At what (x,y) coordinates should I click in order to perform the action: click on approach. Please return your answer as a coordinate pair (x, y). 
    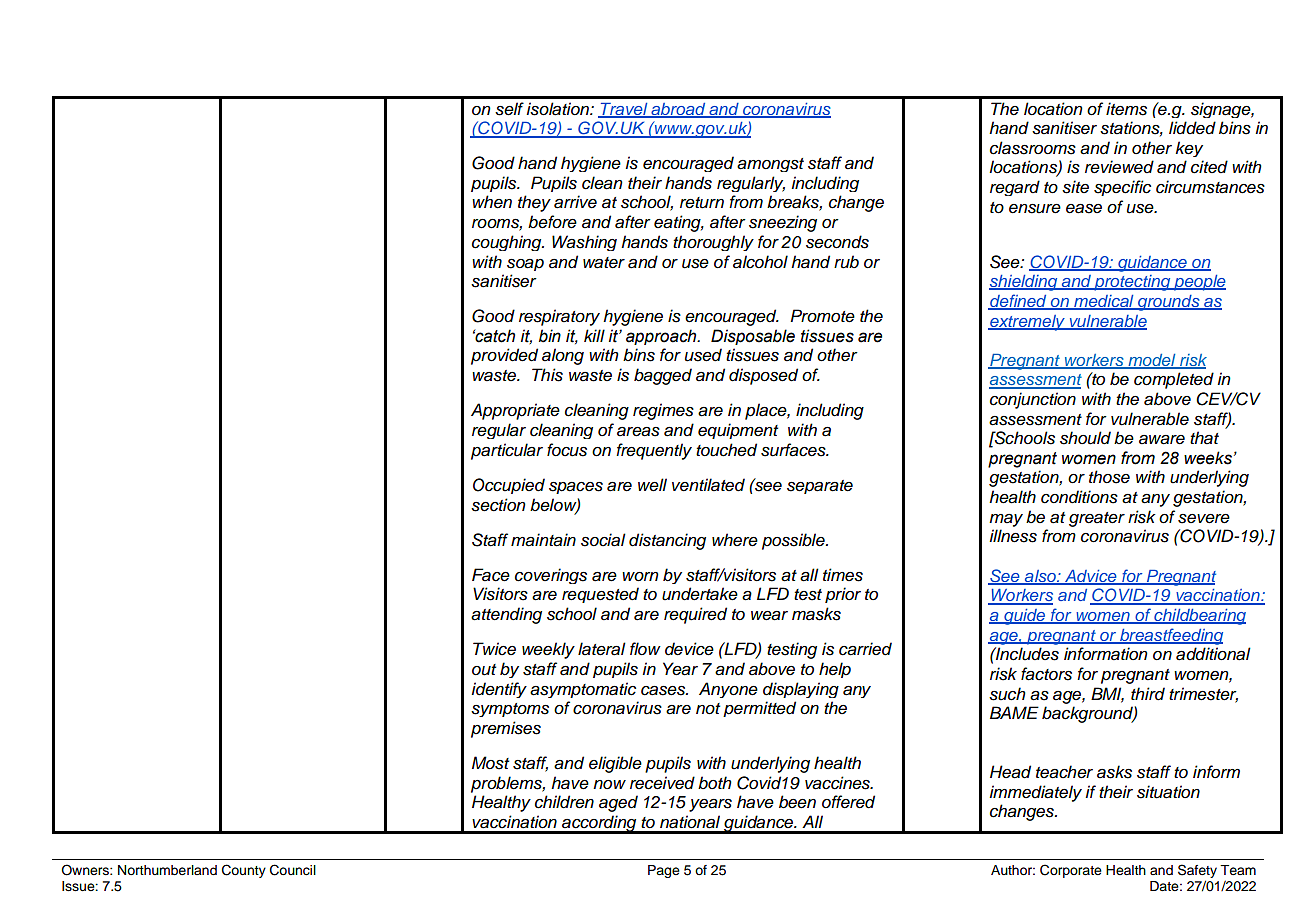
    Looking at the image, I should click on (662, 337).
